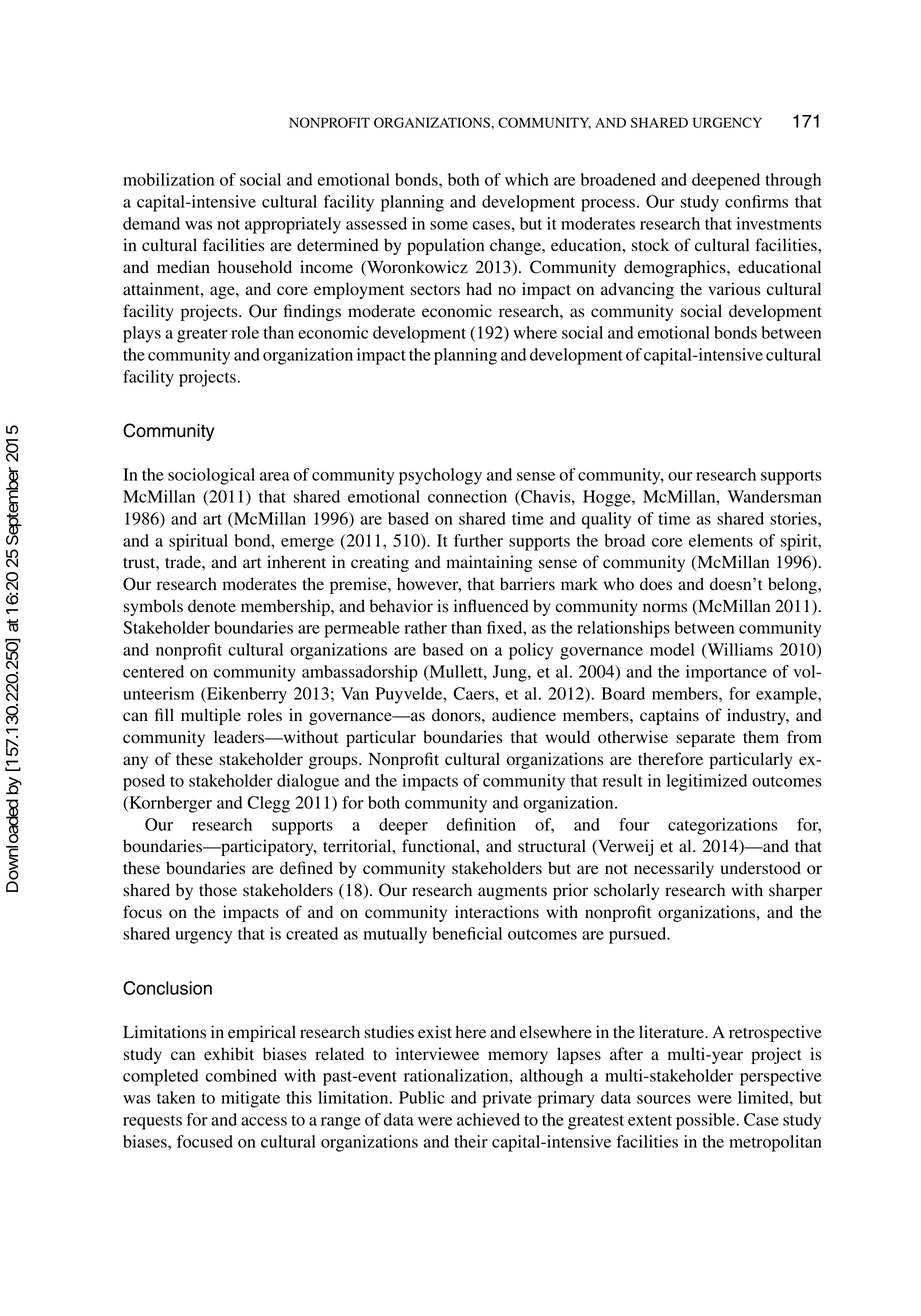 The width and height of the screenshot is (921, 1316). Describe the element at coordinates (218, 890) in the screenshot. I see `those` at that location.
